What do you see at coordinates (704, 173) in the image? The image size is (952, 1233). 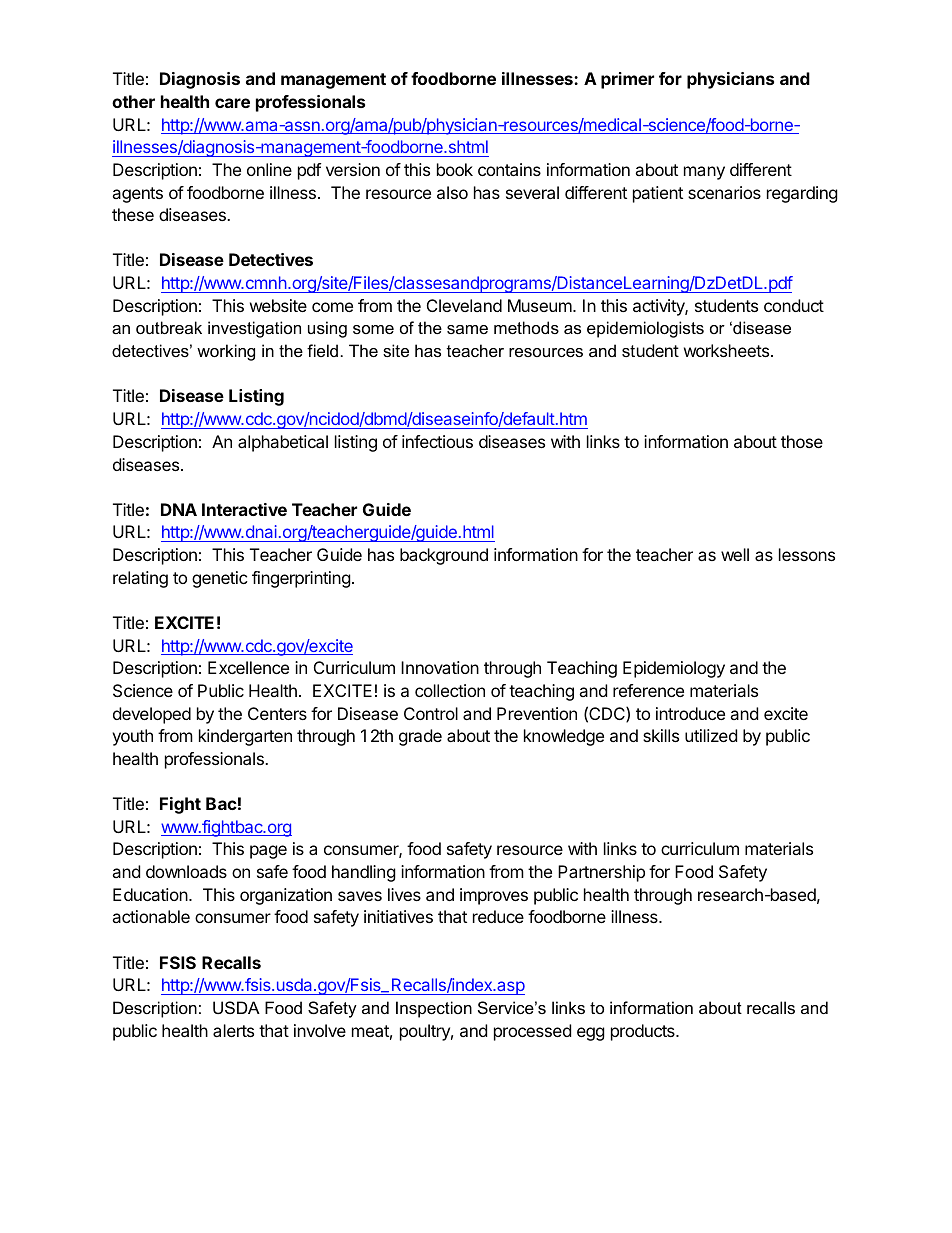 I see `many` at bounding box center [704, 173].
